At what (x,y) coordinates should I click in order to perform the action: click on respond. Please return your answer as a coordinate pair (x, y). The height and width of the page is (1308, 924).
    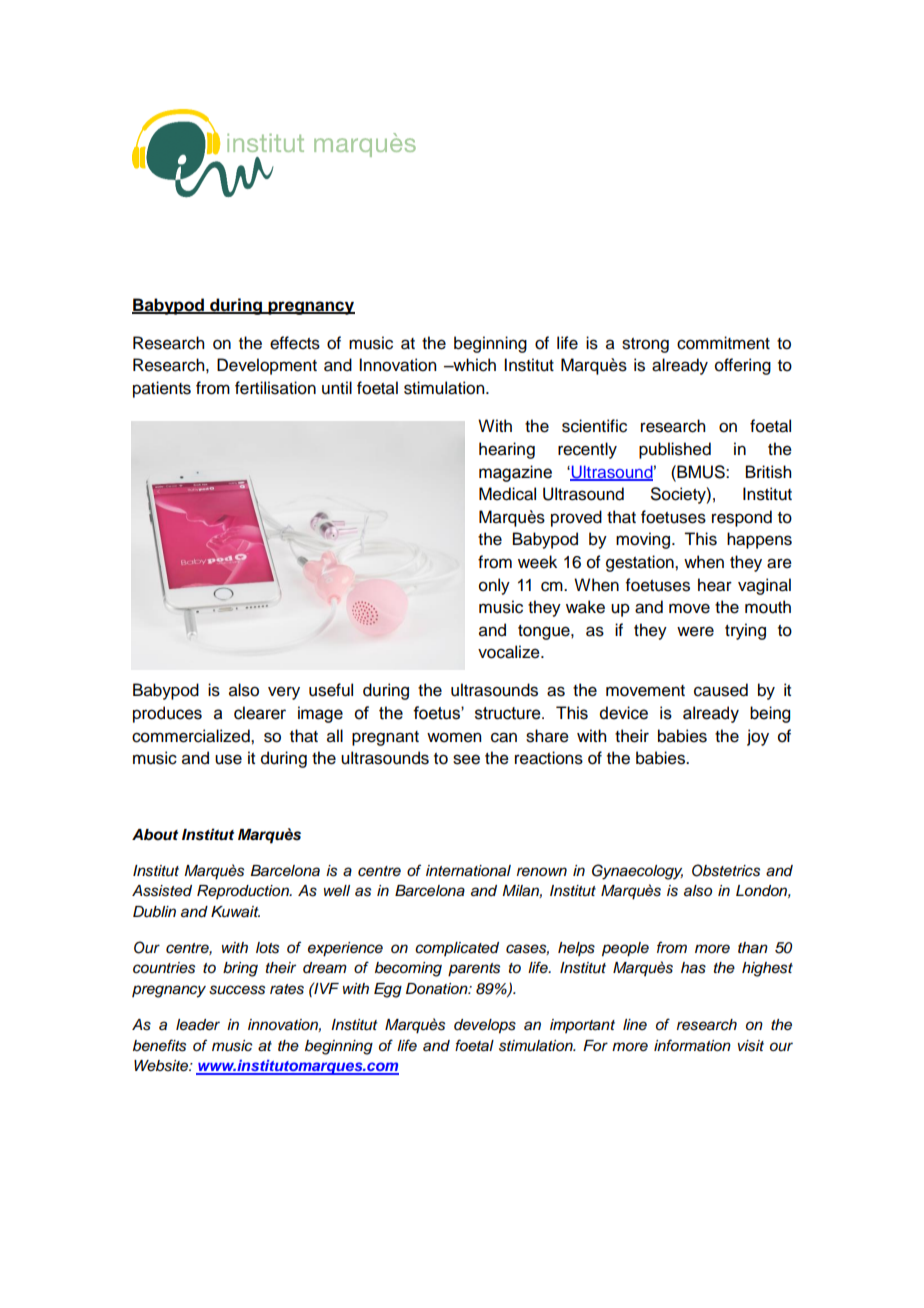
    Looking at the image, I should click on (742, 518).
